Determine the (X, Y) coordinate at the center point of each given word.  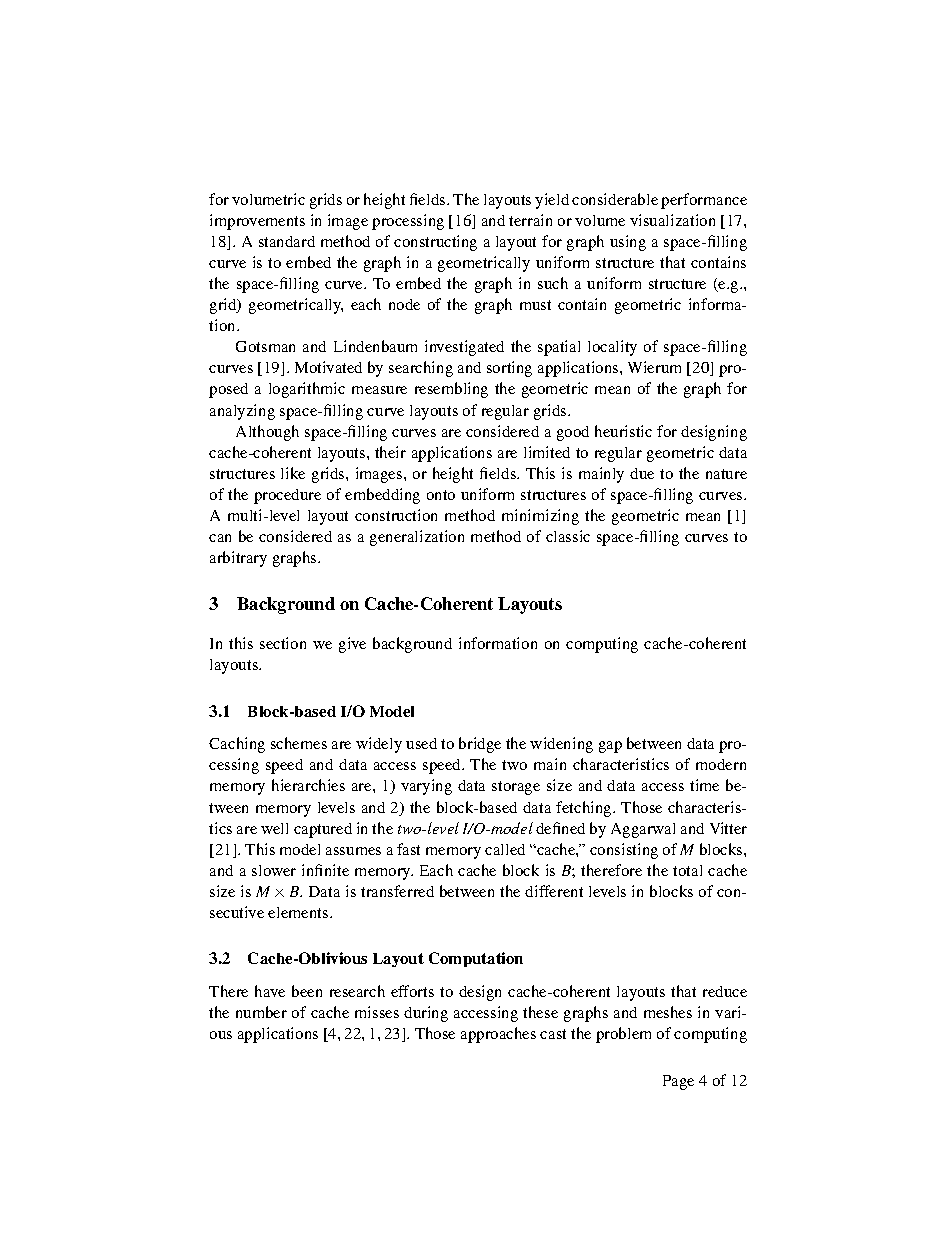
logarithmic (307, 390)
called (505, 849)
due (642, 473)
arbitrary (238, 559)
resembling (451, 390)
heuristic (623, 431)
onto (441, 495)
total (687, 870)
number (261, 1012)
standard (287, 241)
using (628, 243)
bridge (480, 745)
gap (610, 747)
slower (274, 870)
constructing (435, 243)
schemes (299, 743)
